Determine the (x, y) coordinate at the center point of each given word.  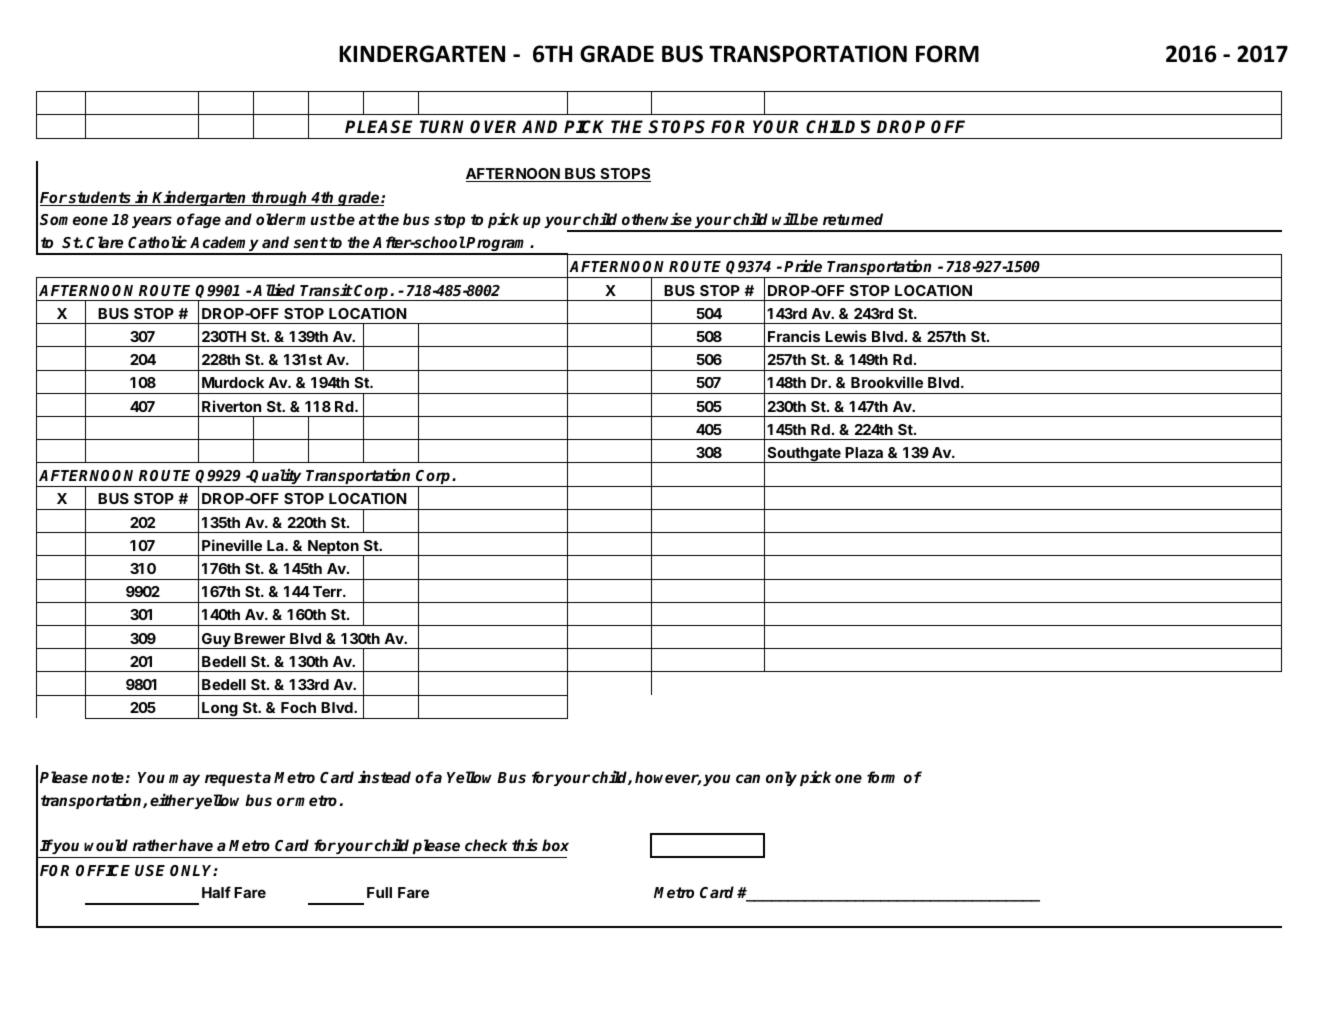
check (486, 845)
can (748, 778)
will (785, 219)
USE (150, 871)
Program (498, 245)
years (152, 222)
